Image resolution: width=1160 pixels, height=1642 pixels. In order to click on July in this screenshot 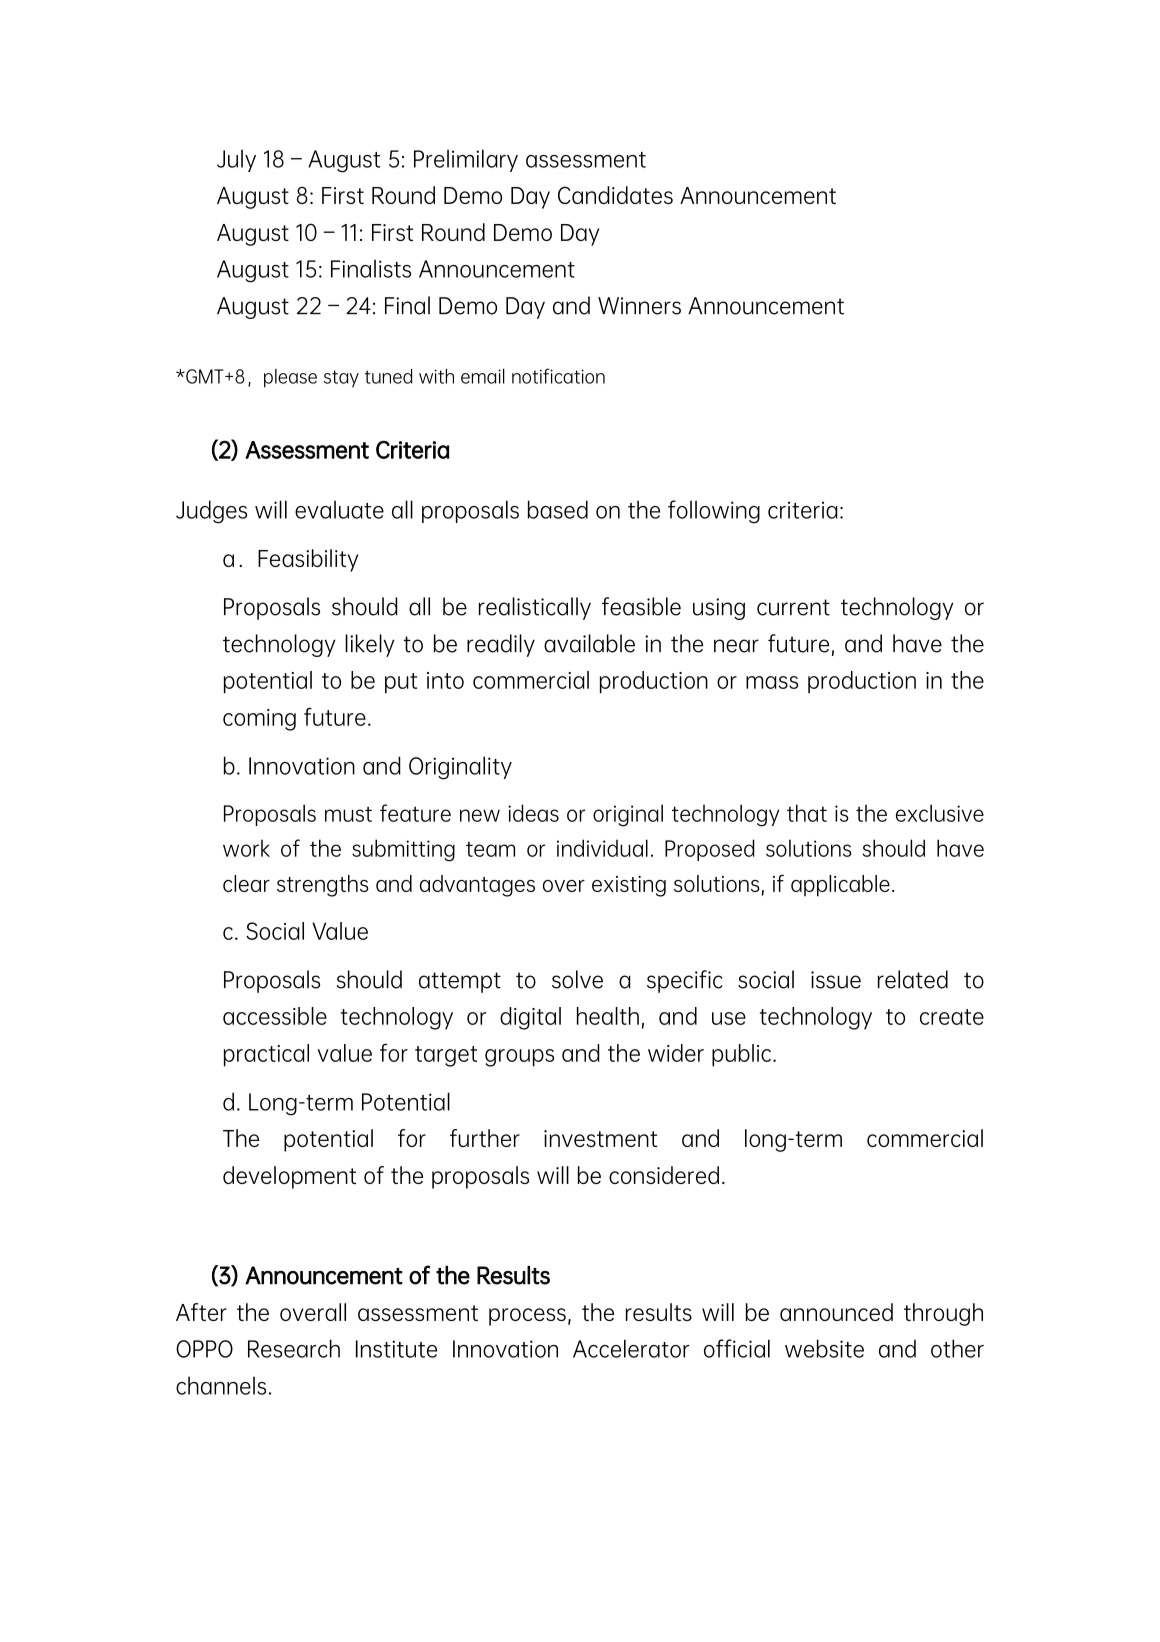, I will do `click(236, 160)`.
